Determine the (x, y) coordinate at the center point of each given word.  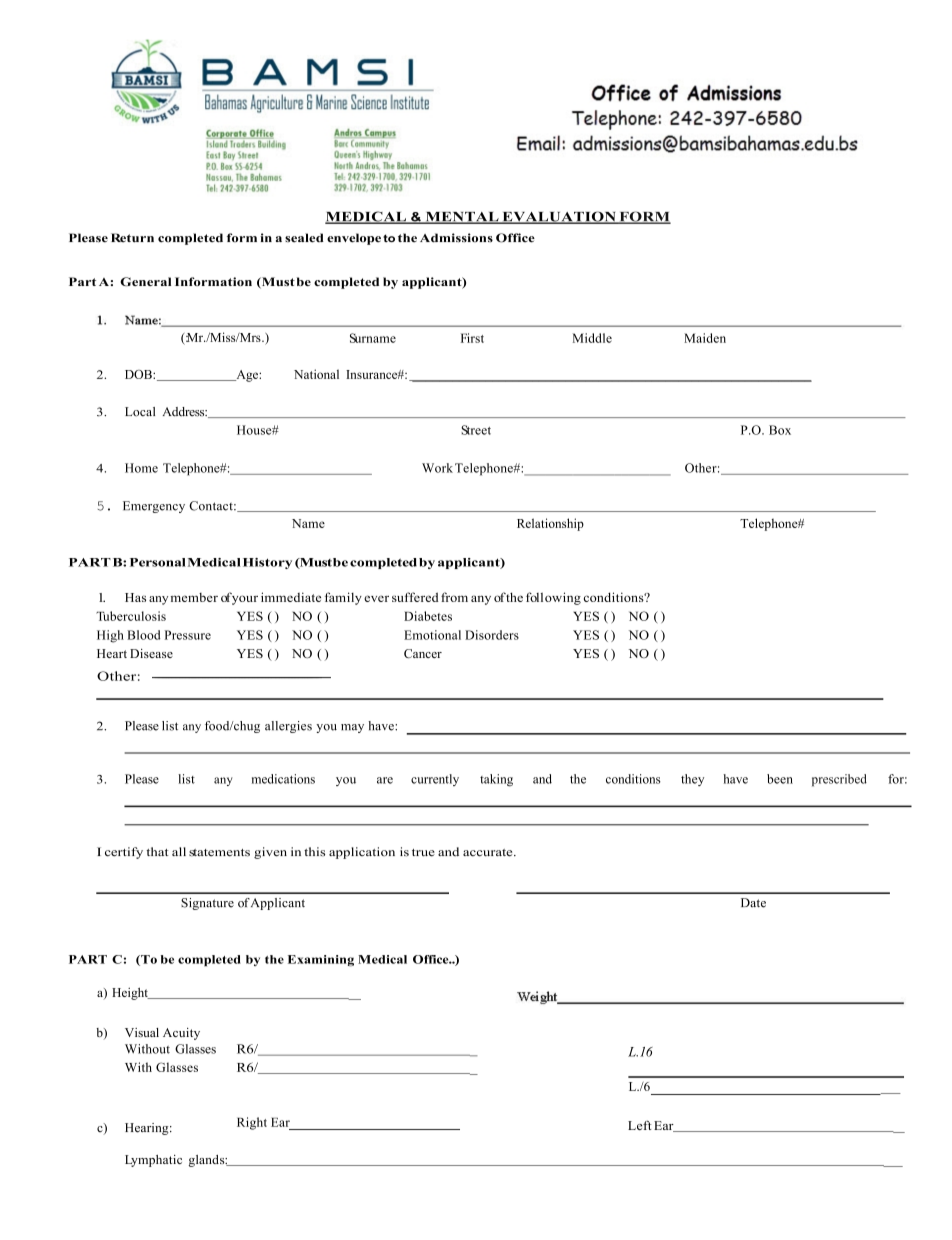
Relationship (550, 524)
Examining (321, 961)
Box (780, 430)
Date (753, 903)
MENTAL (462, 218)
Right (252, 1123)
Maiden (705, 338)
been (780, 779)
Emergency (154, 507)
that (157, 851)
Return (132, 238)
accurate (489, 853)
